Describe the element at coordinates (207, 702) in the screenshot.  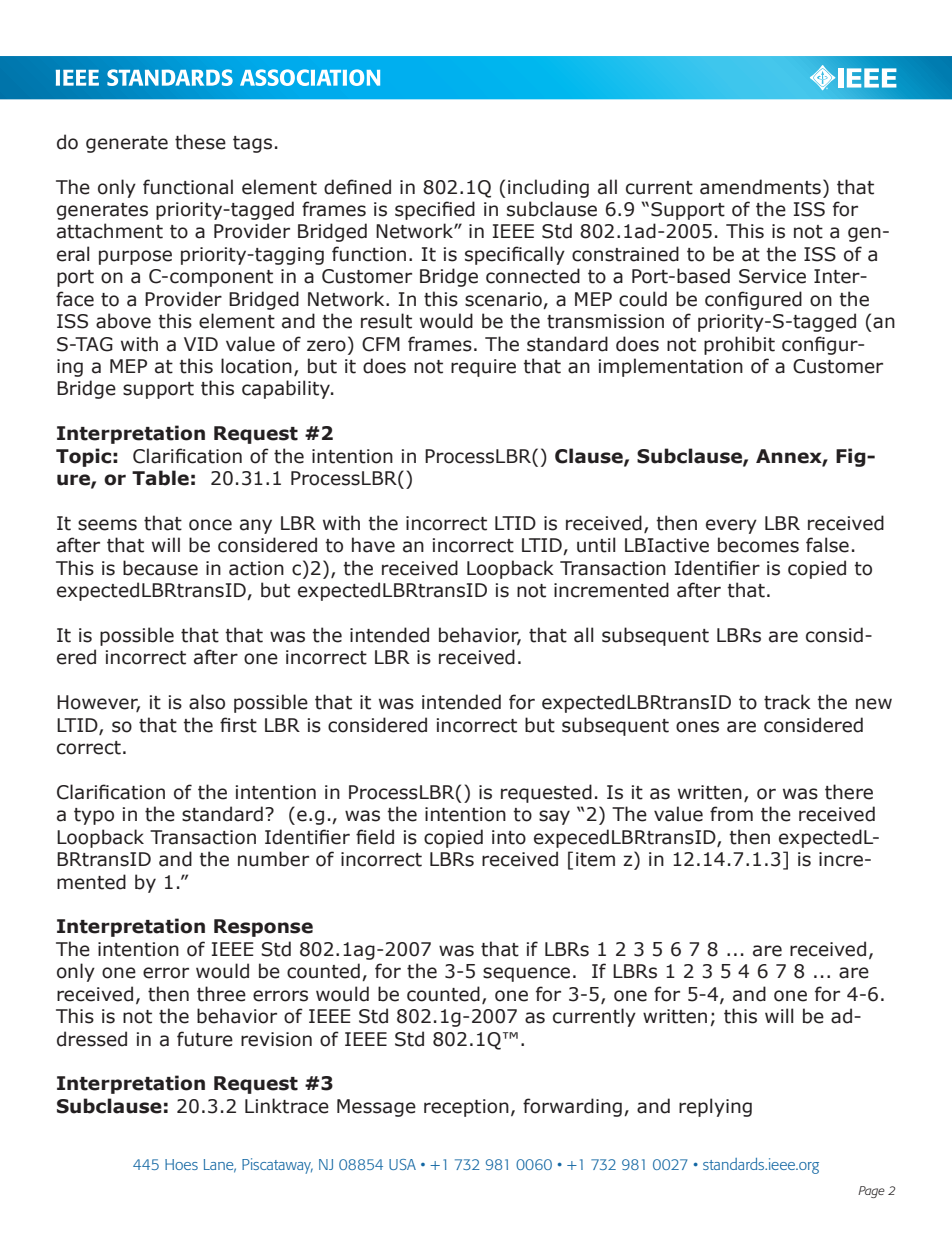
I see `also` at that location.
